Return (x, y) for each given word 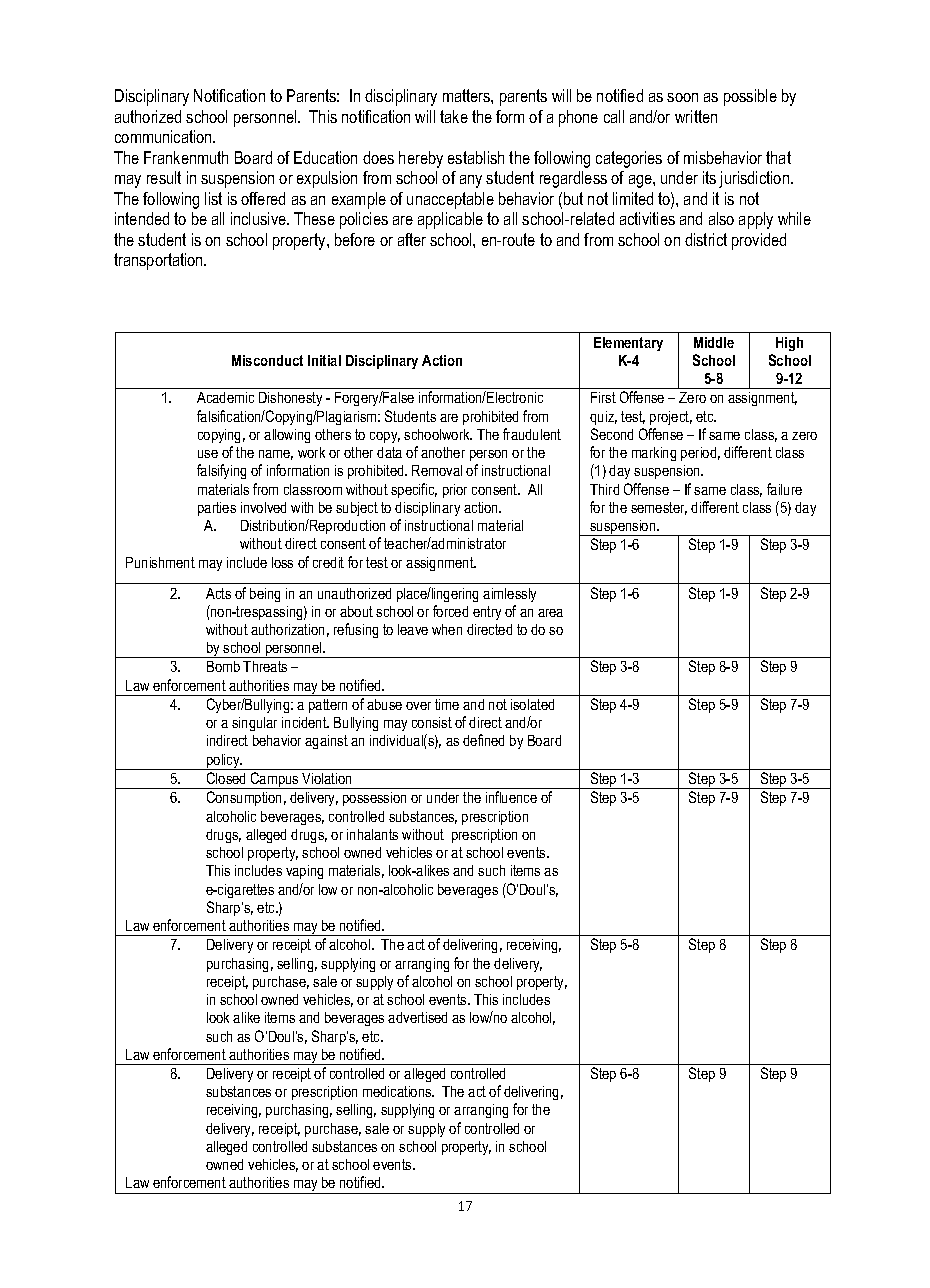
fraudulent (532, 434)
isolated (532, 704)
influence (511, 797)
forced (450, 611)
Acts (218, 593)
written (696, 116)
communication (164, 136)
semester (659, 508)
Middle (714, 342)
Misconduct (267, 360)
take (454, 116)
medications (398, 1091)
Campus (275, 780)
